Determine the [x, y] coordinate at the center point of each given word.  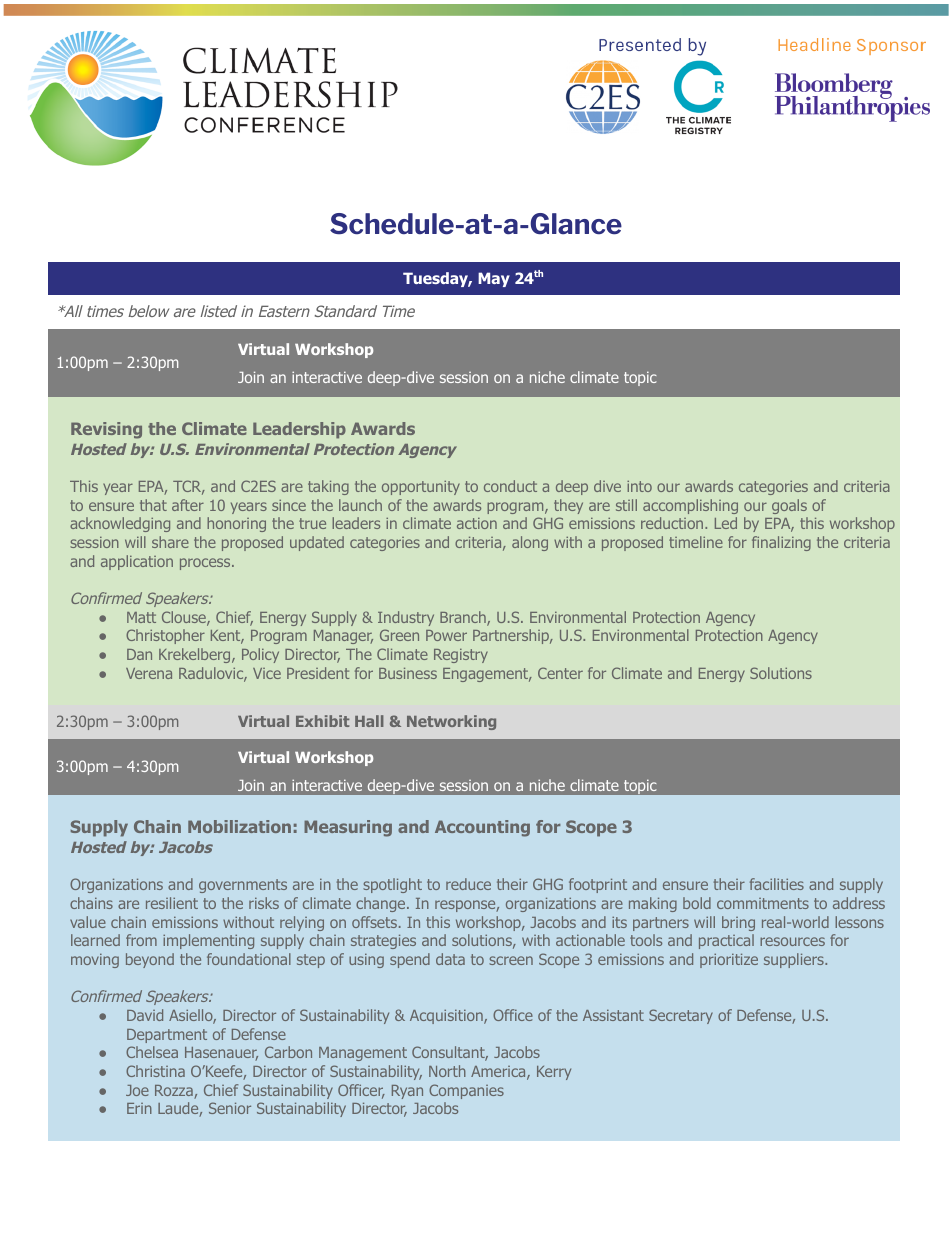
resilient [172, 903]
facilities [777, 884]
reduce [468, 884]
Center [560, 673]
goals [789, 506]
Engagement [487, 675]
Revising [106, 430]
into [639, 486]
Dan [139, 654]
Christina [155, 1071]
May [494, 279]
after [188, 505]
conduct [510, 486]
